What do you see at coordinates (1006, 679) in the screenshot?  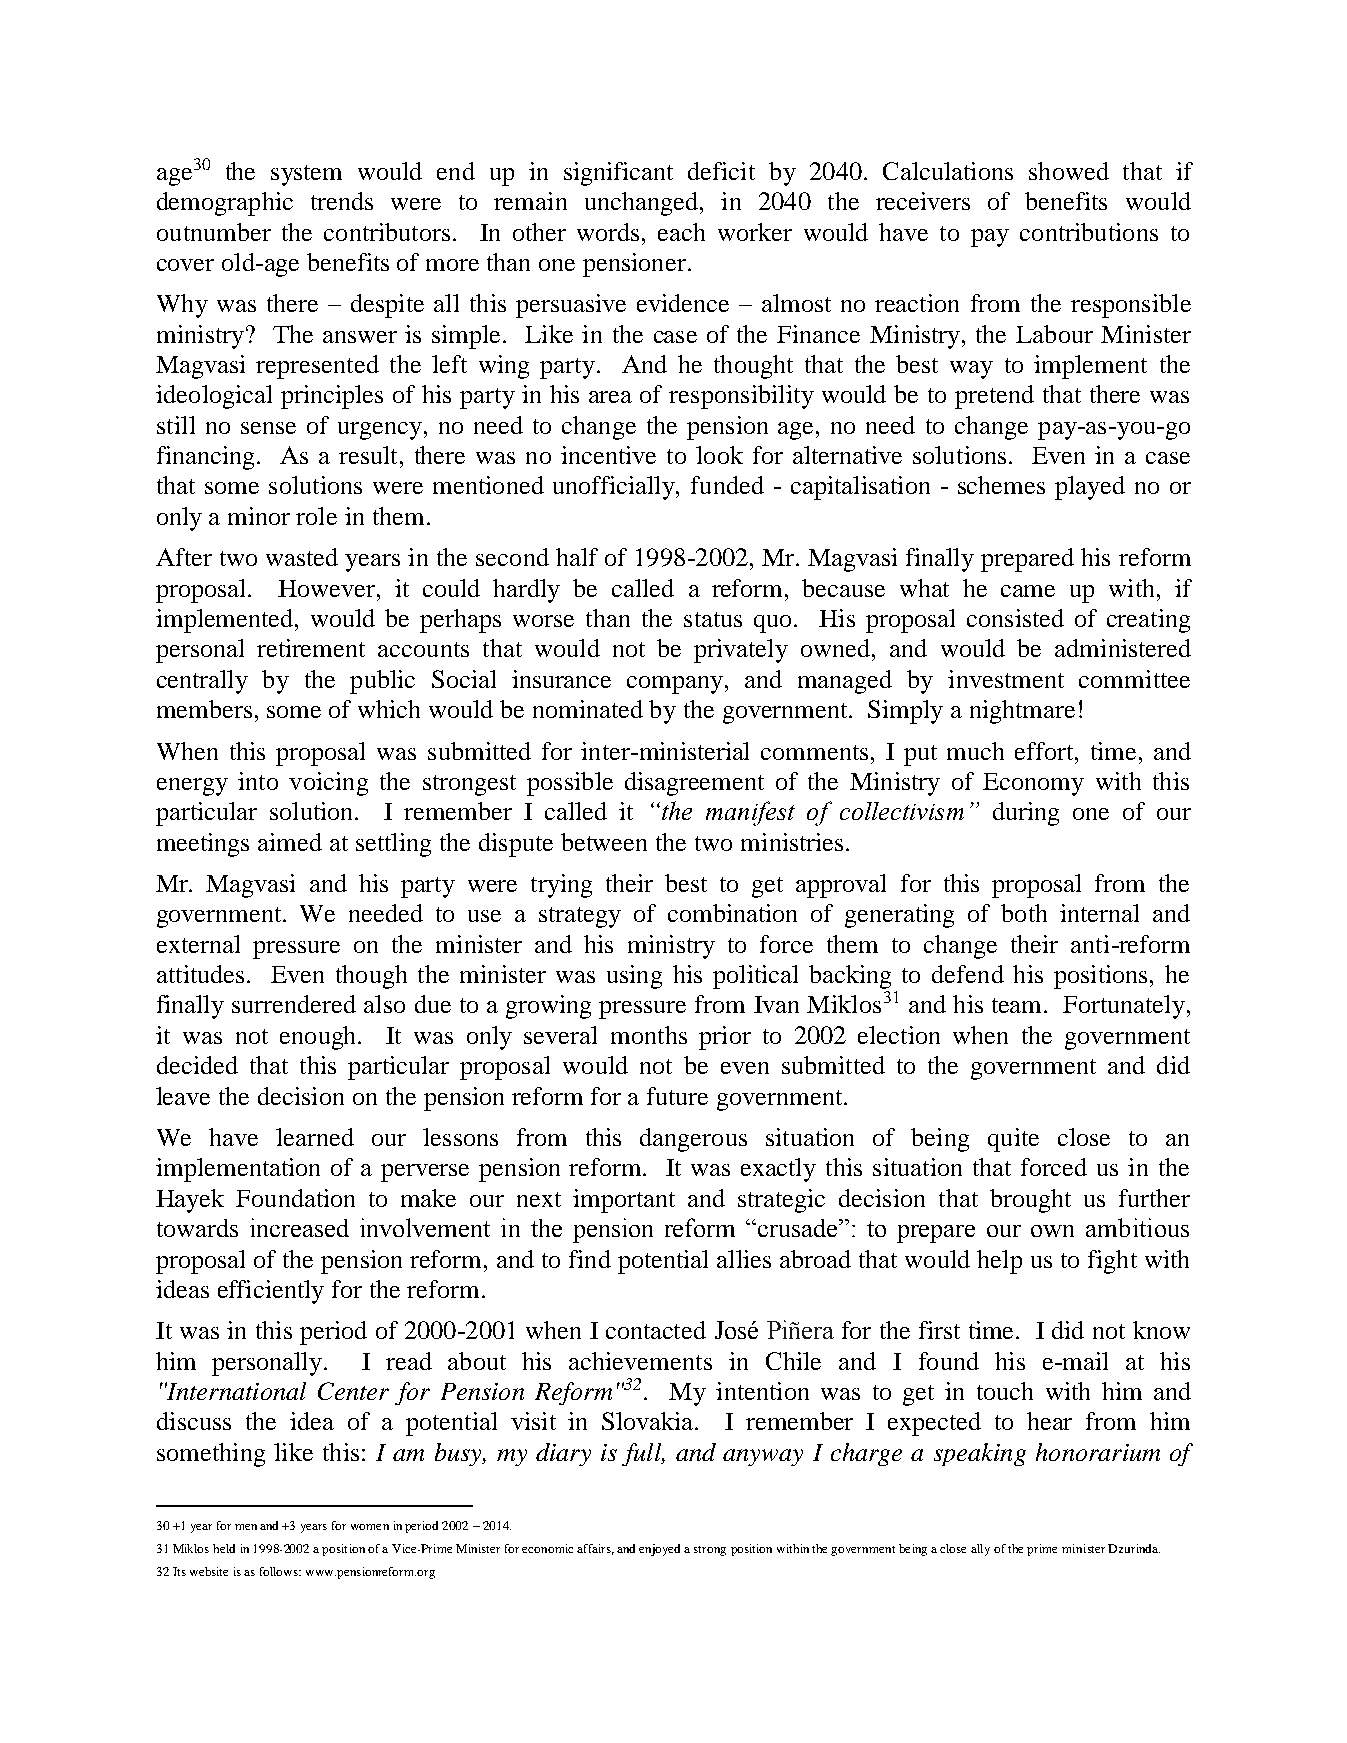 I see `investment` at bounding box center [1006, 679].
